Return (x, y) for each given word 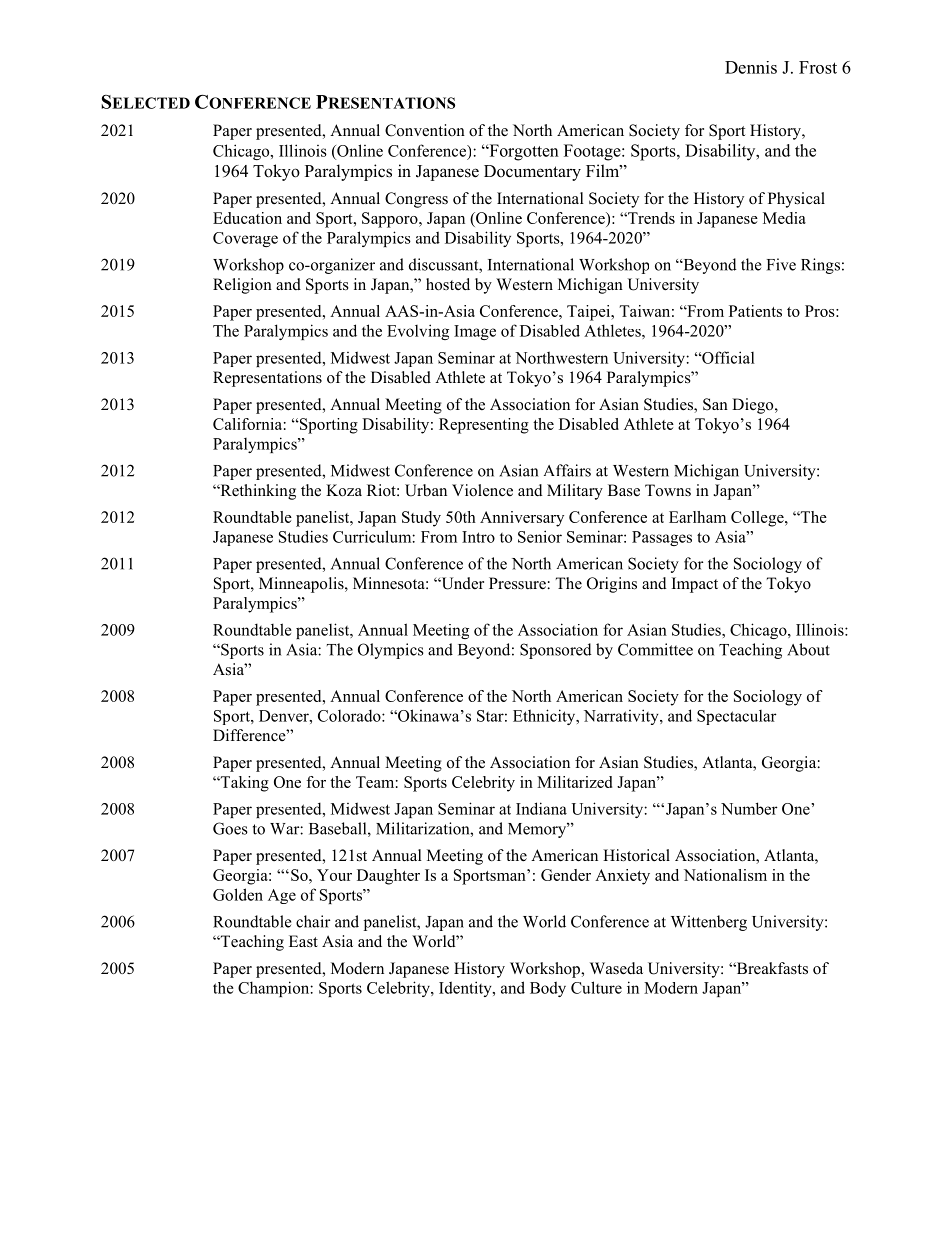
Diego (754, 406)
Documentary (532, 173)
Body (548, 989)
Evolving (418, 332)
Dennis (751, 67)
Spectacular (737, 717)
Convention (425, 130)
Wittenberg (709, 923)
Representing (484, 426)
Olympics (391, 651)
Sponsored (556, 651)
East (303, 941)
